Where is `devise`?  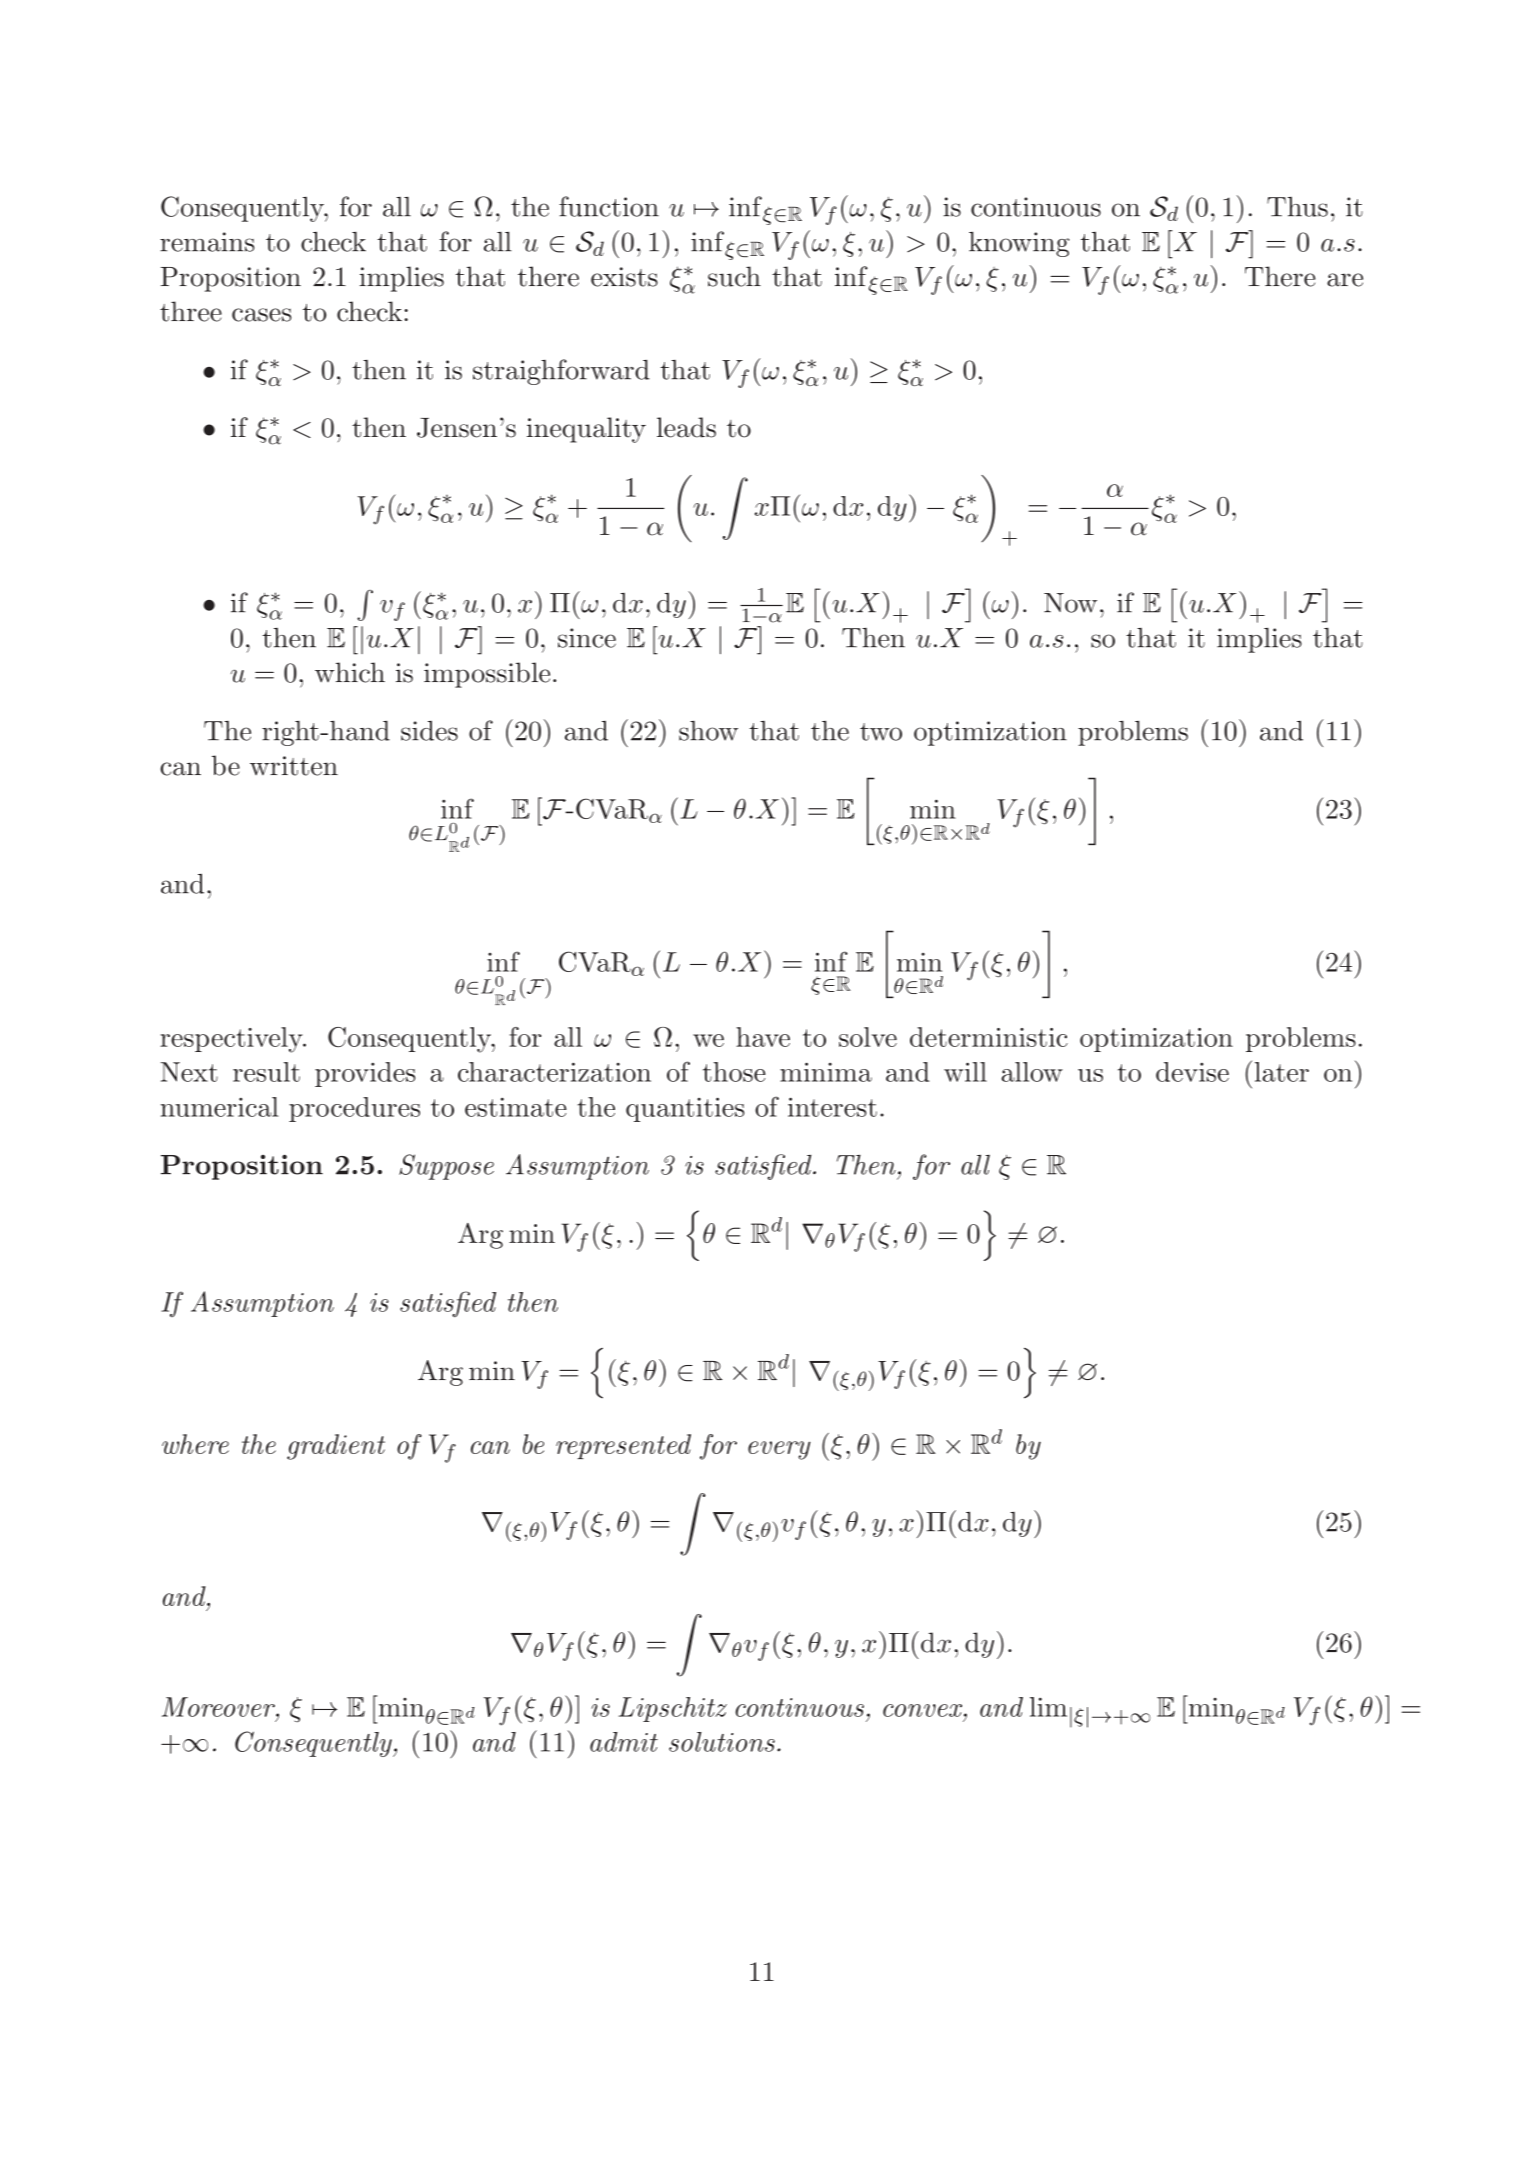 devise is located at coordinates (1192, 1072).
